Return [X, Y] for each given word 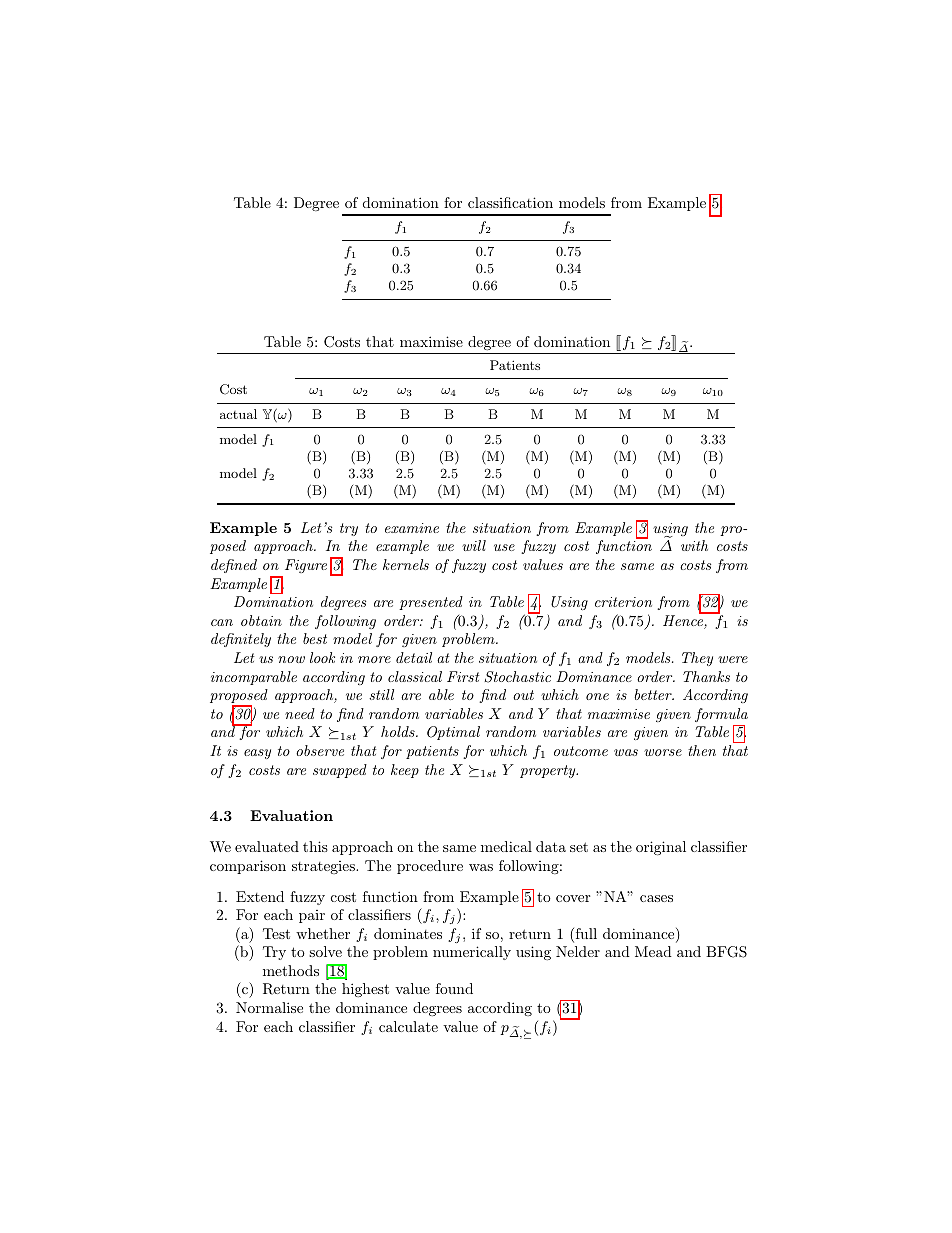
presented [431, 603]
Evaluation [291, 815]
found [454, 988]
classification [510, 202]
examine [412, 528]
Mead [653, 951]
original [661, 848]
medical [506, 846]
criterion [623, 602]
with [694, 545]
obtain [261, 620]
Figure [306, 566]
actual [238, 414]
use [504, 547]
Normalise [269, 1007]
